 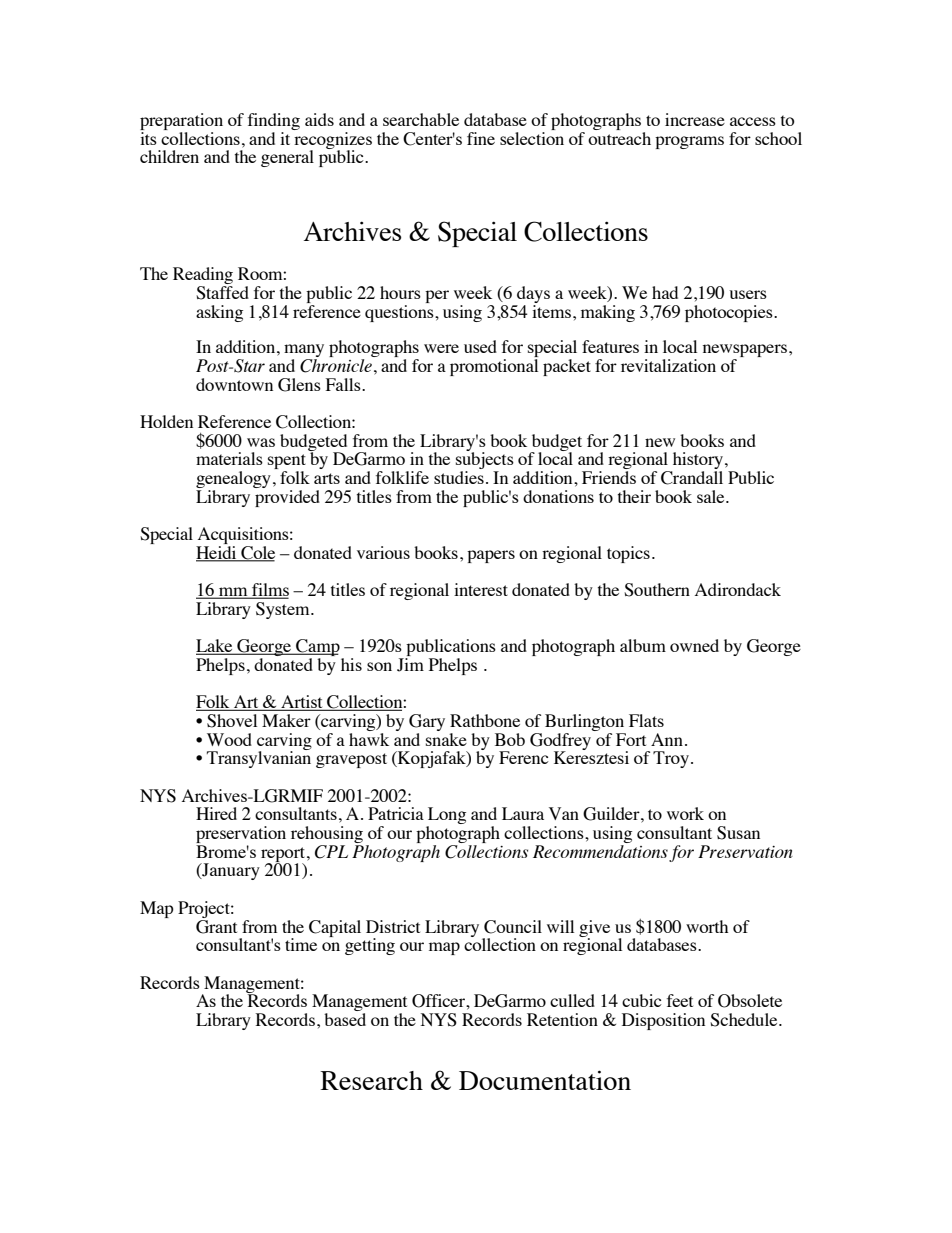 I want to click on films, so click(x=269, y=591).
